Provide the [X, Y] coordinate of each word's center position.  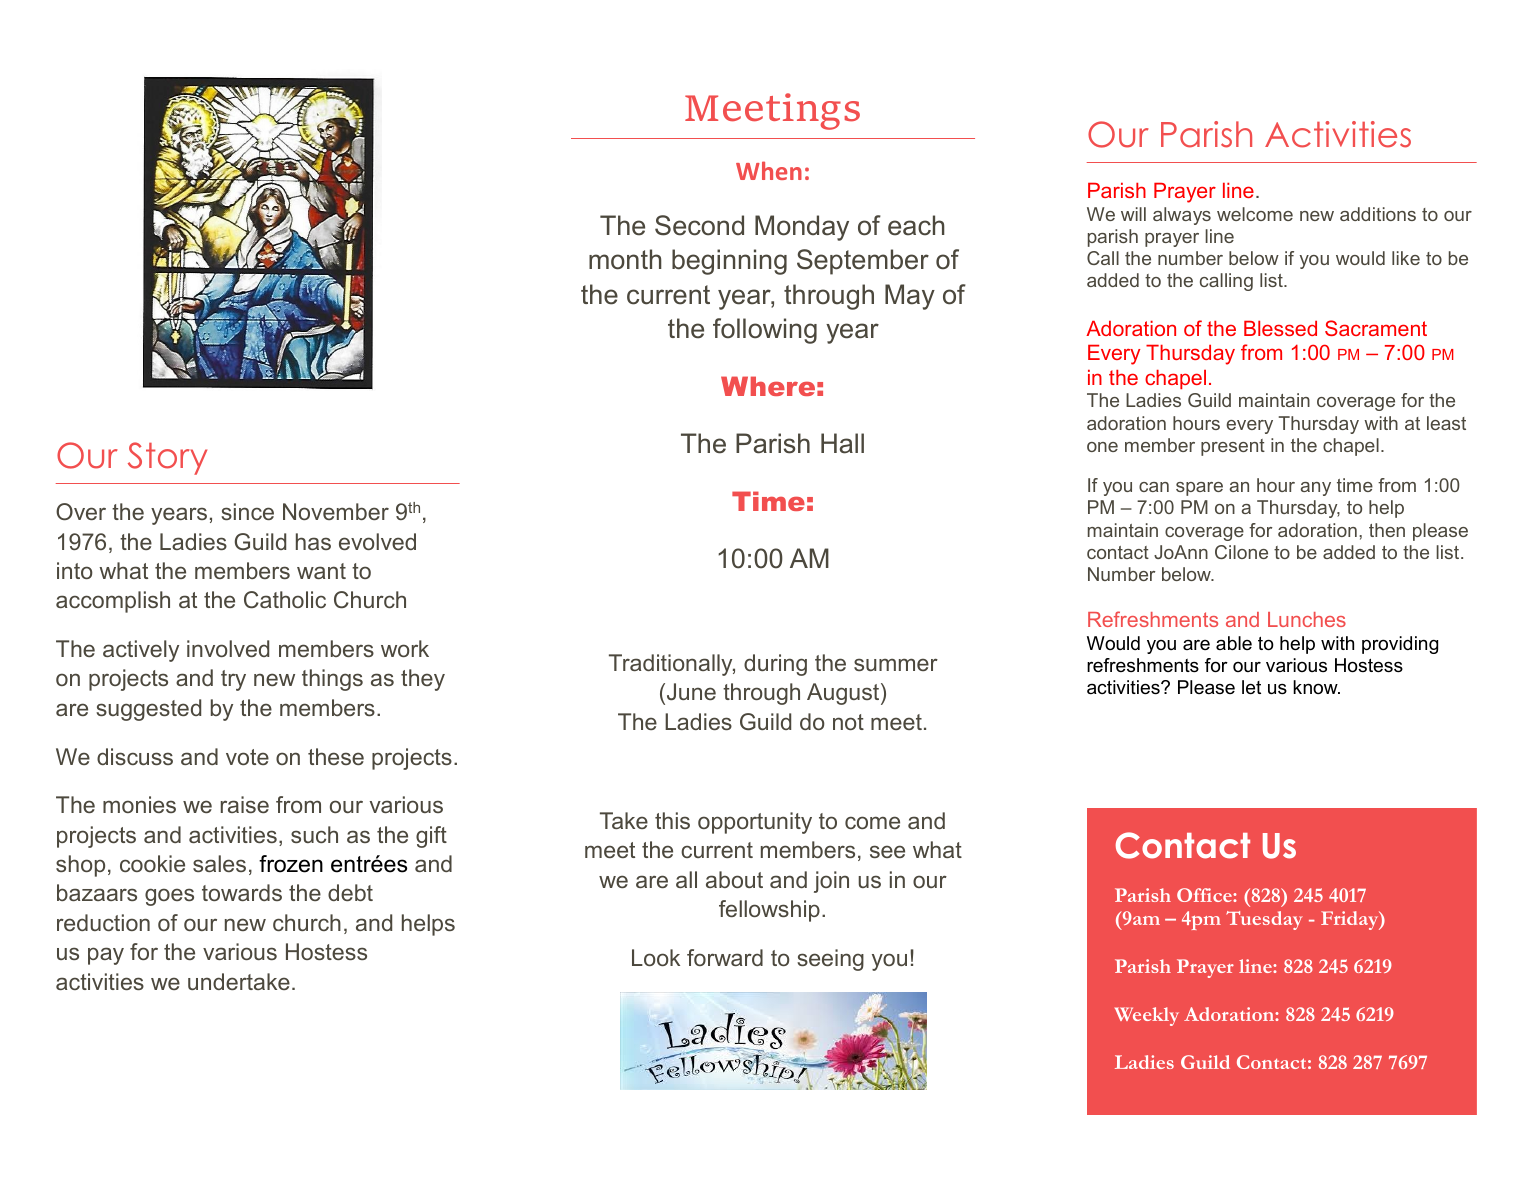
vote [247, 757]
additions [1378, 214]
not [848, 722]
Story [167, 458]
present [1233, 447]
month [625, 259]
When [769, 170]
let [1251, 687]
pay [106, 956]
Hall [842, 443]
